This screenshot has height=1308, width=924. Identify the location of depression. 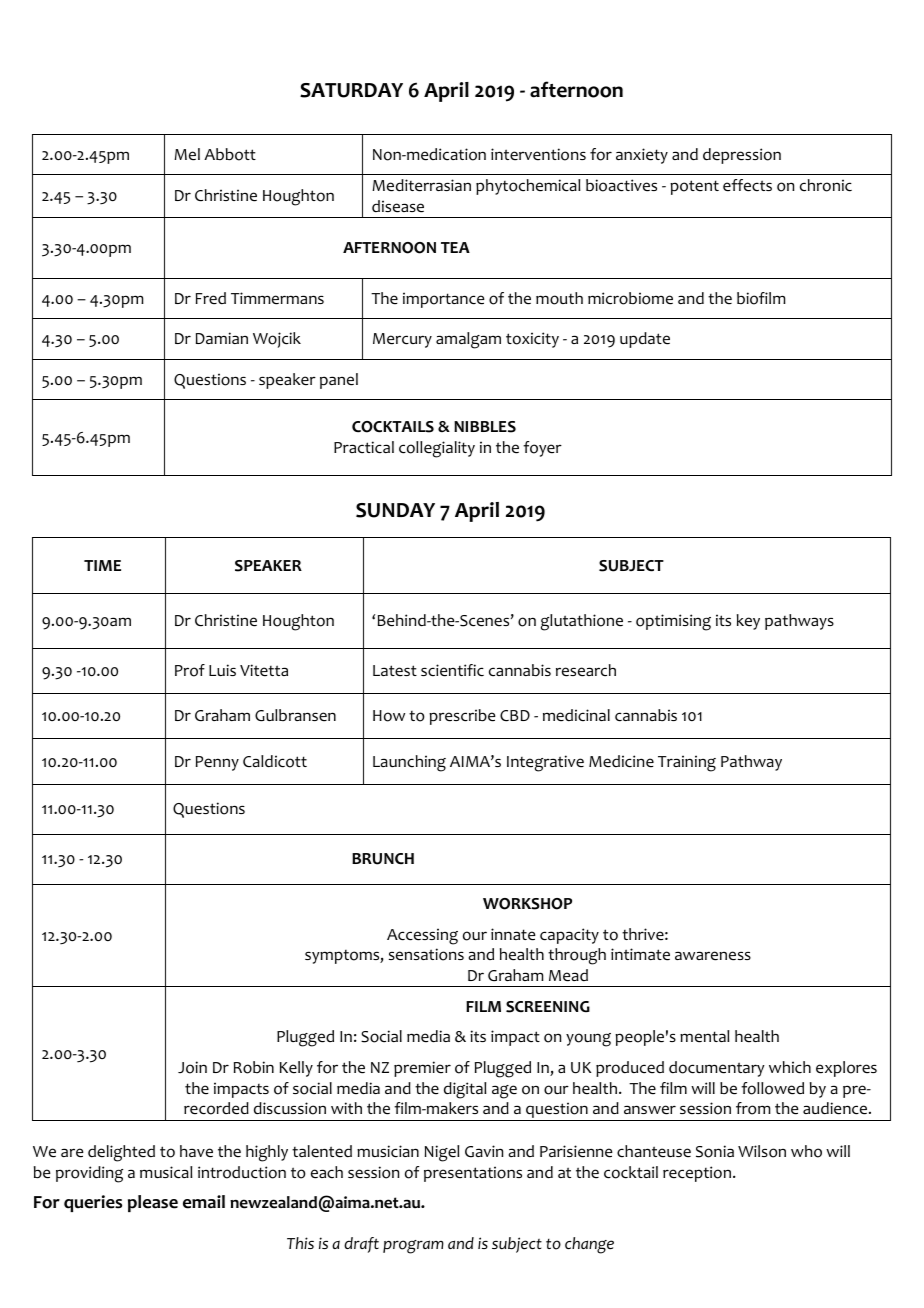
(742, 156).
